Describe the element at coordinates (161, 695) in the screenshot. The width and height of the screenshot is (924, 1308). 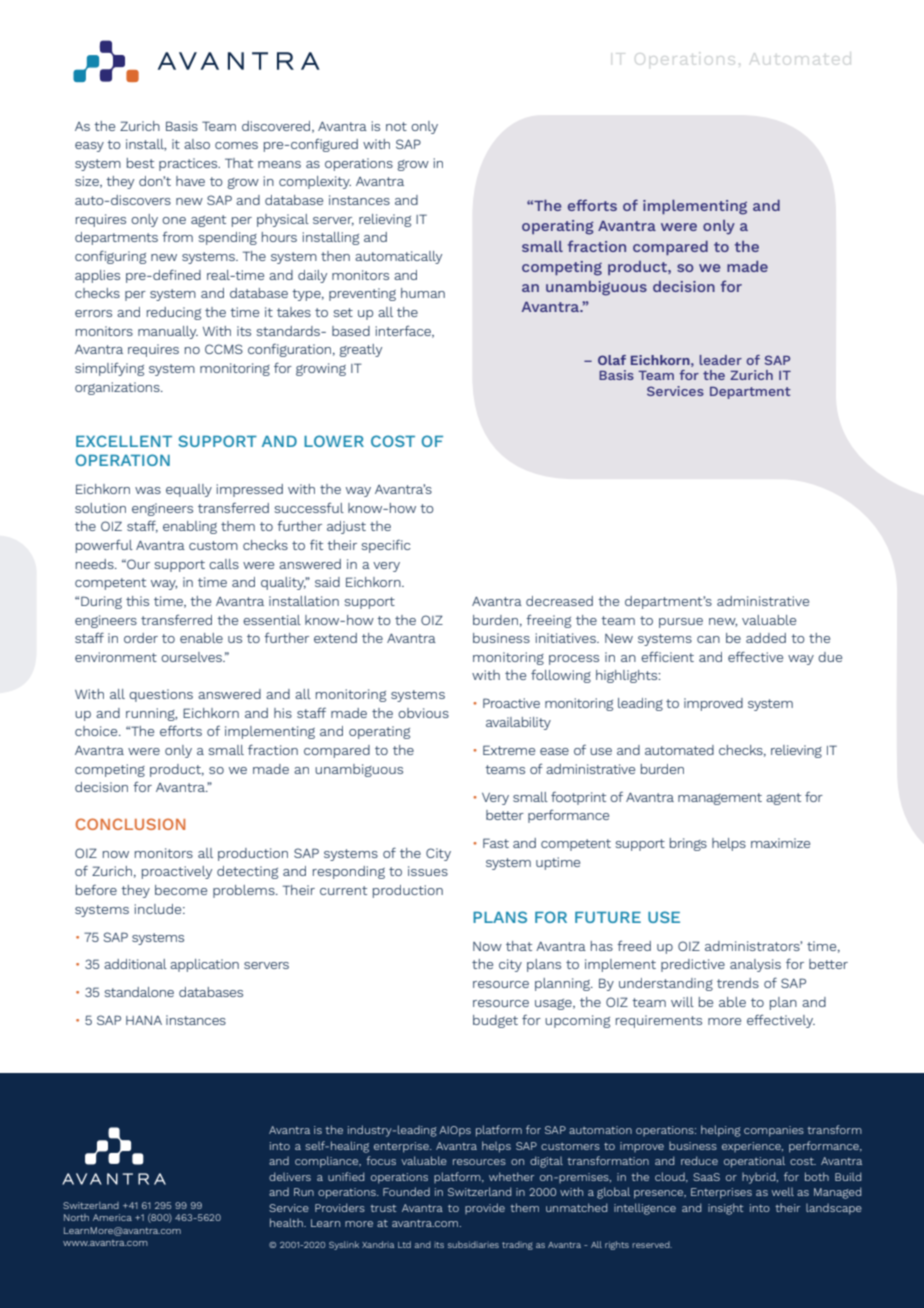
I see `questions` at that location.
